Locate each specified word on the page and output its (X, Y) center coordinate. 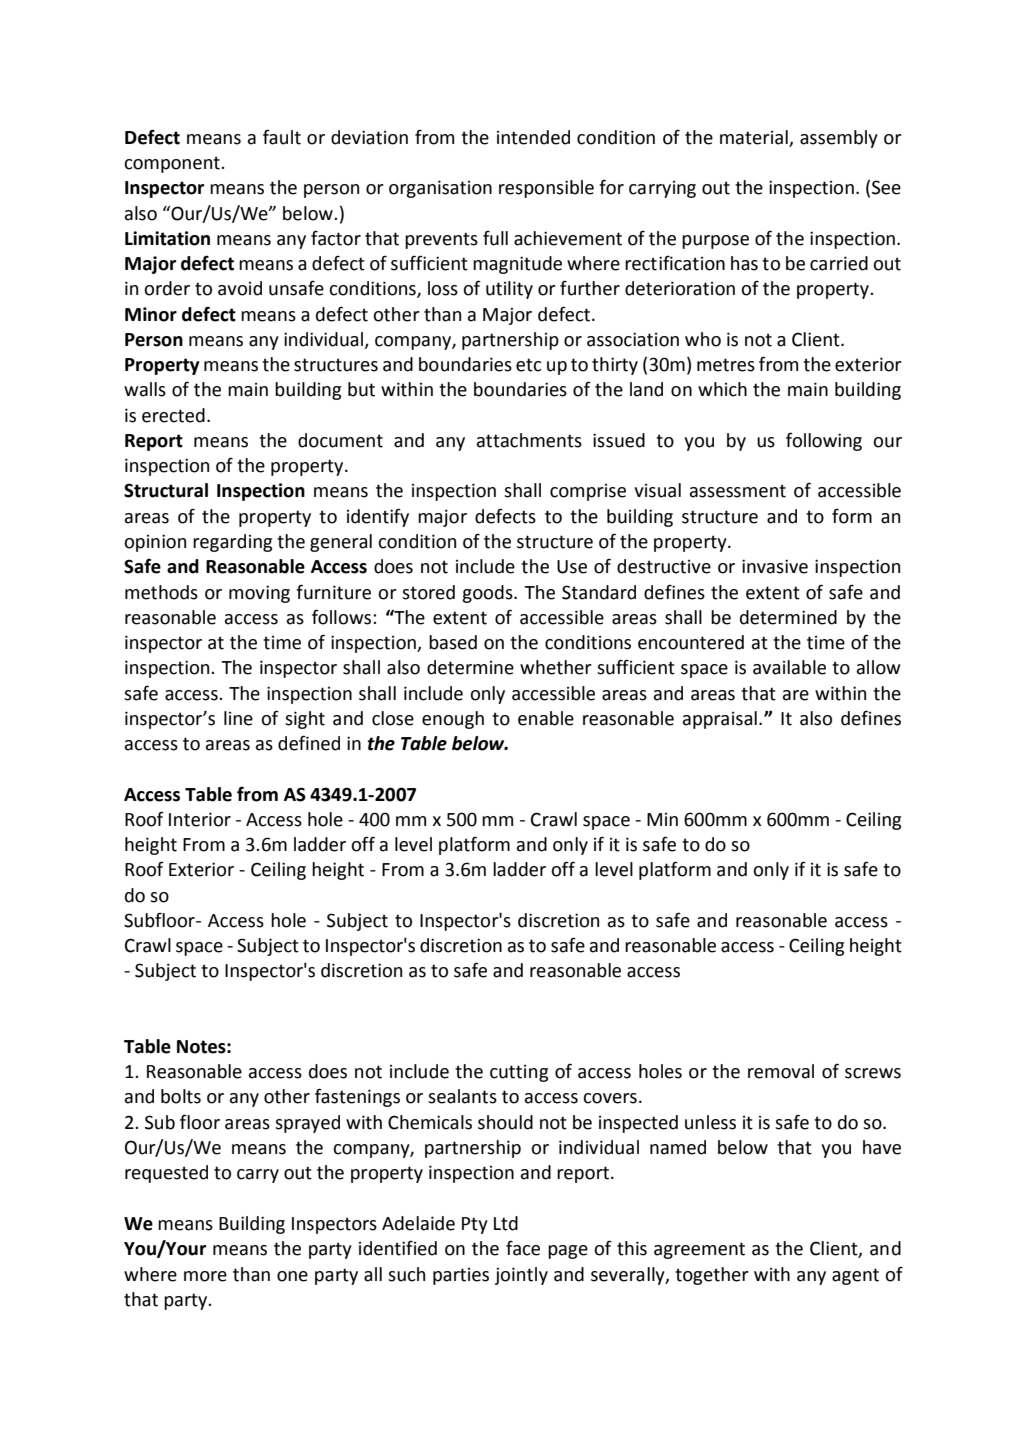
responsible (546, 189)
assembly (839, 139)
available (789, 667)
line (238, 718)
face (523, 1248)
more (205, 1276)
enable (546, 718)
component (173, 164)
